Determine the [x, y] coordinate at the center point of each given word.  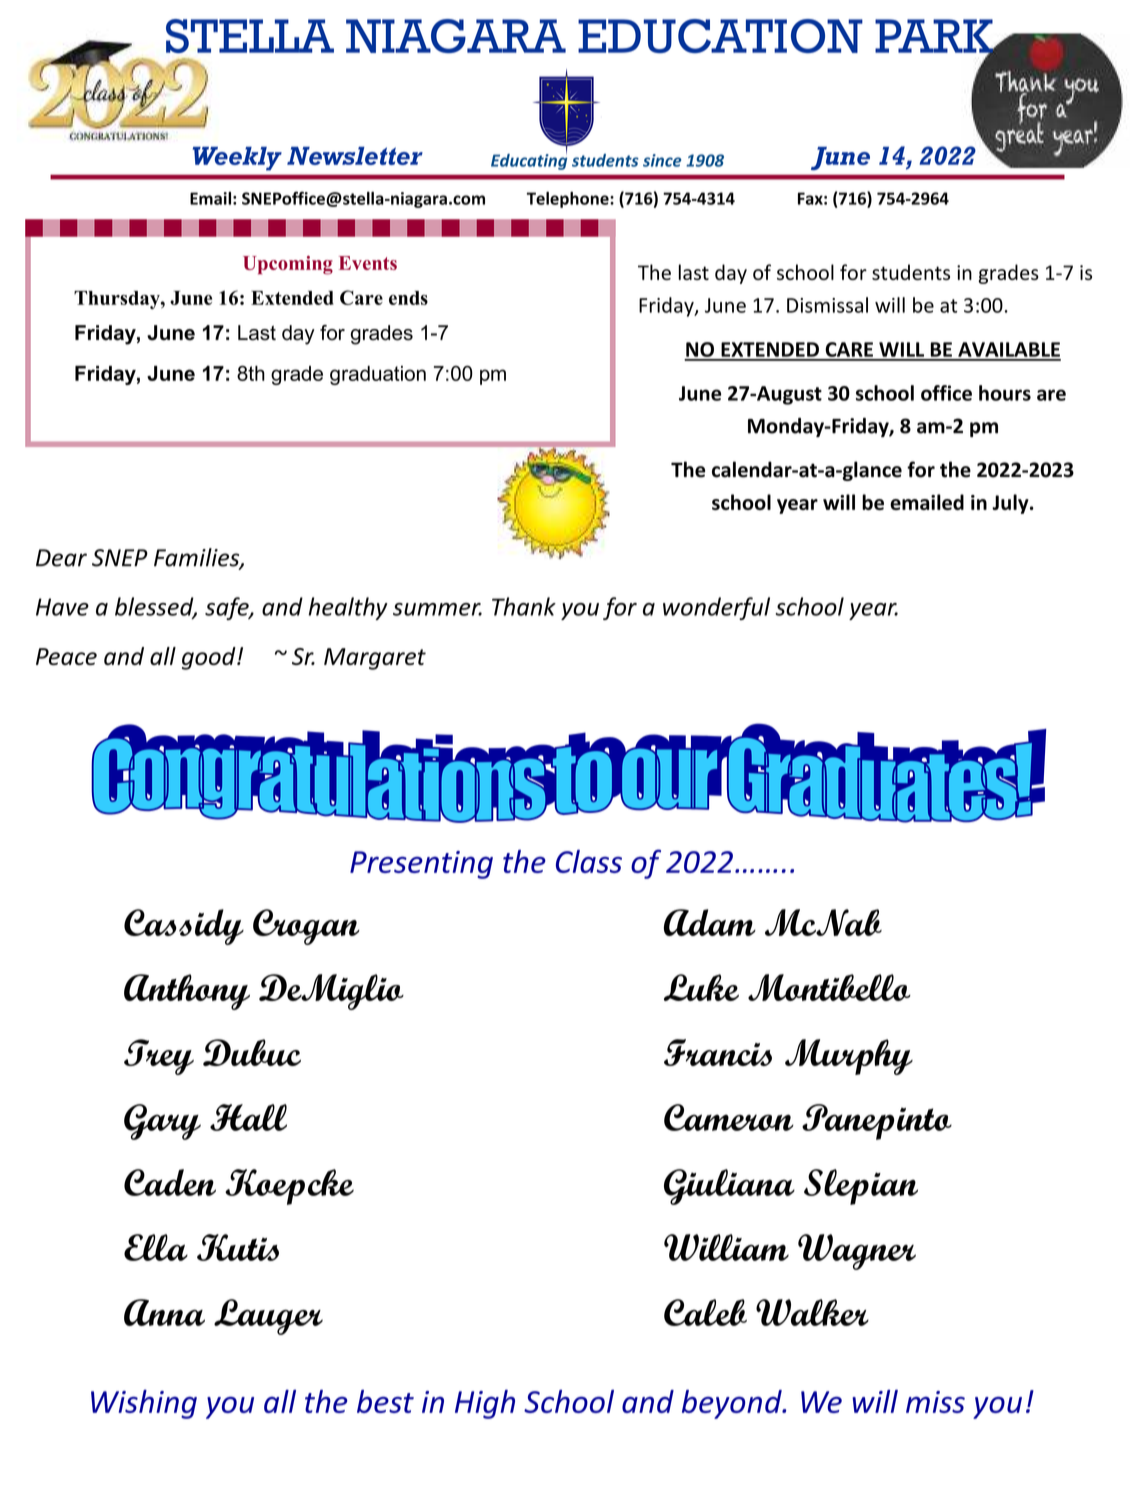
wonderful [716, 608]
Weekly [237, 159]
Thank [524, 606]
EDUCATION [720, 36]
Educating [529, 160]
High [485, 1404]
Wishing [144, 1404]
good [210, 658]
